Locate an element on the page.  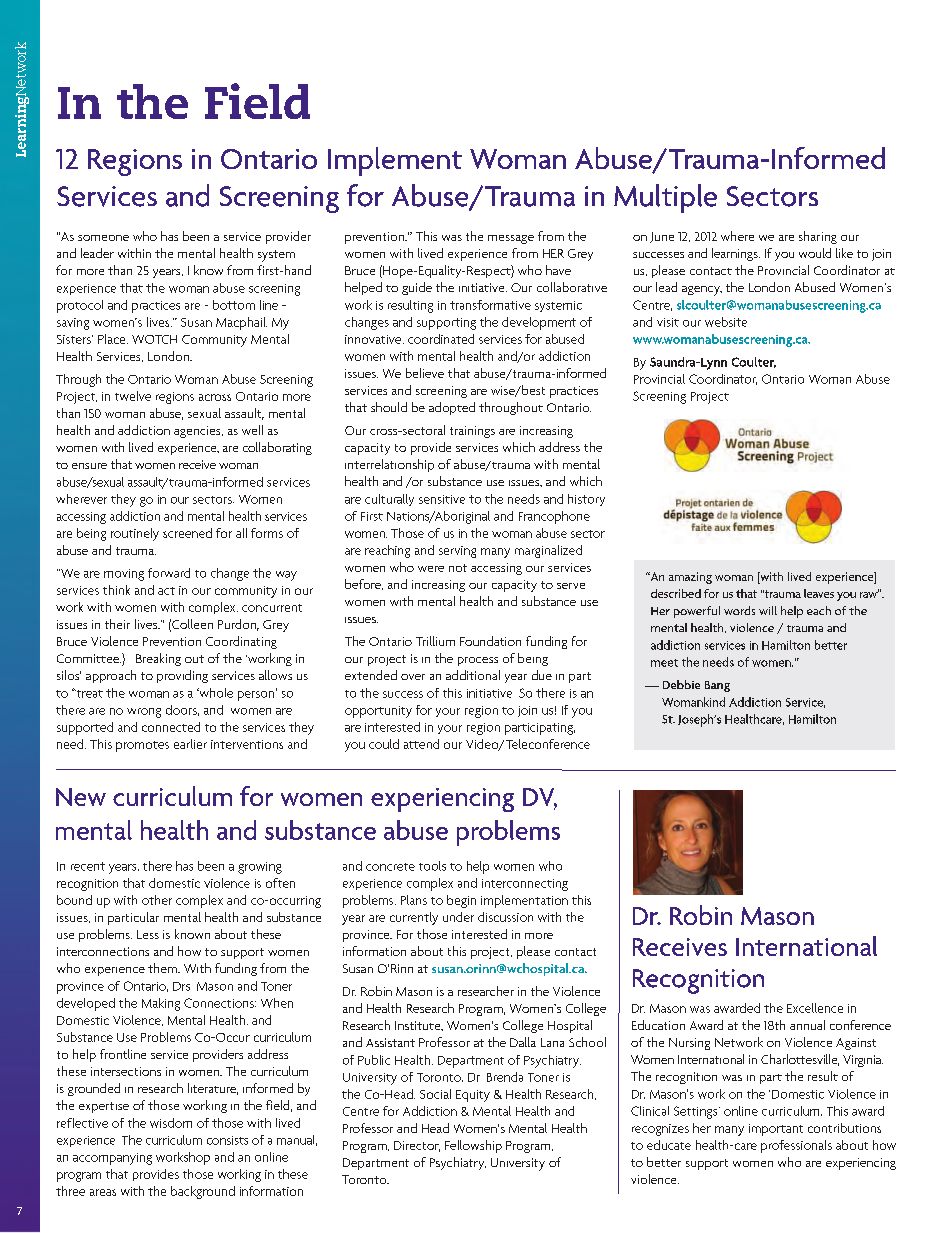
guide is located at coordinates (417, 288).
